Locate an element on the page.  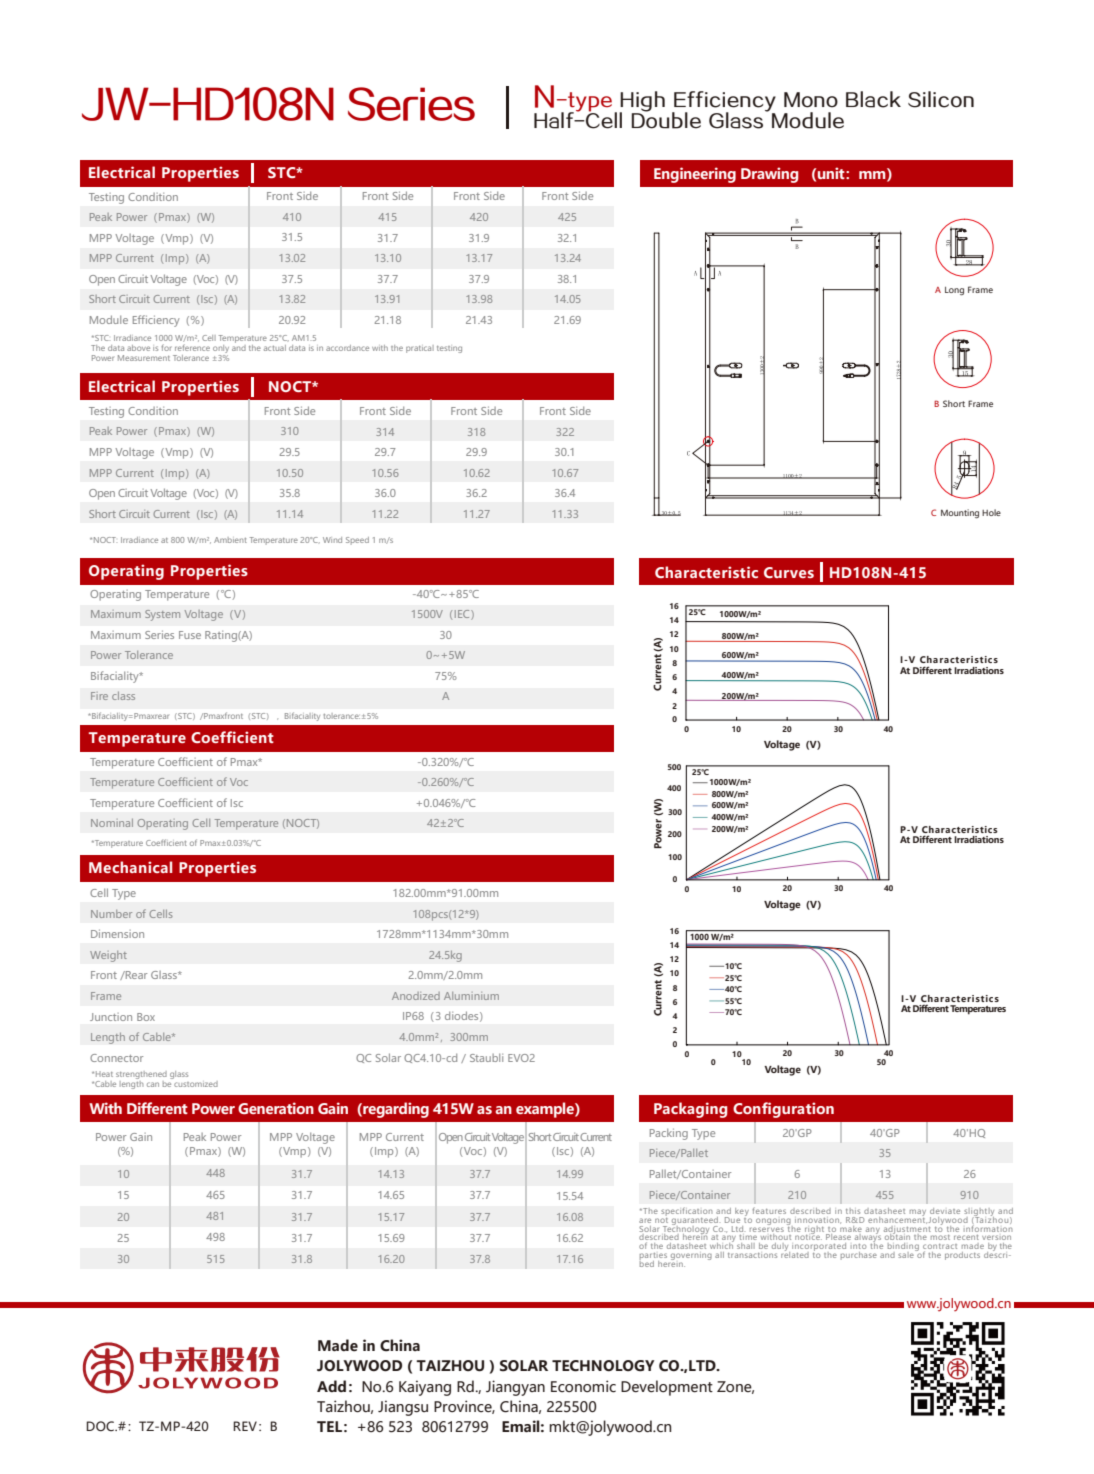
High is located at coordinates (642, 102).
